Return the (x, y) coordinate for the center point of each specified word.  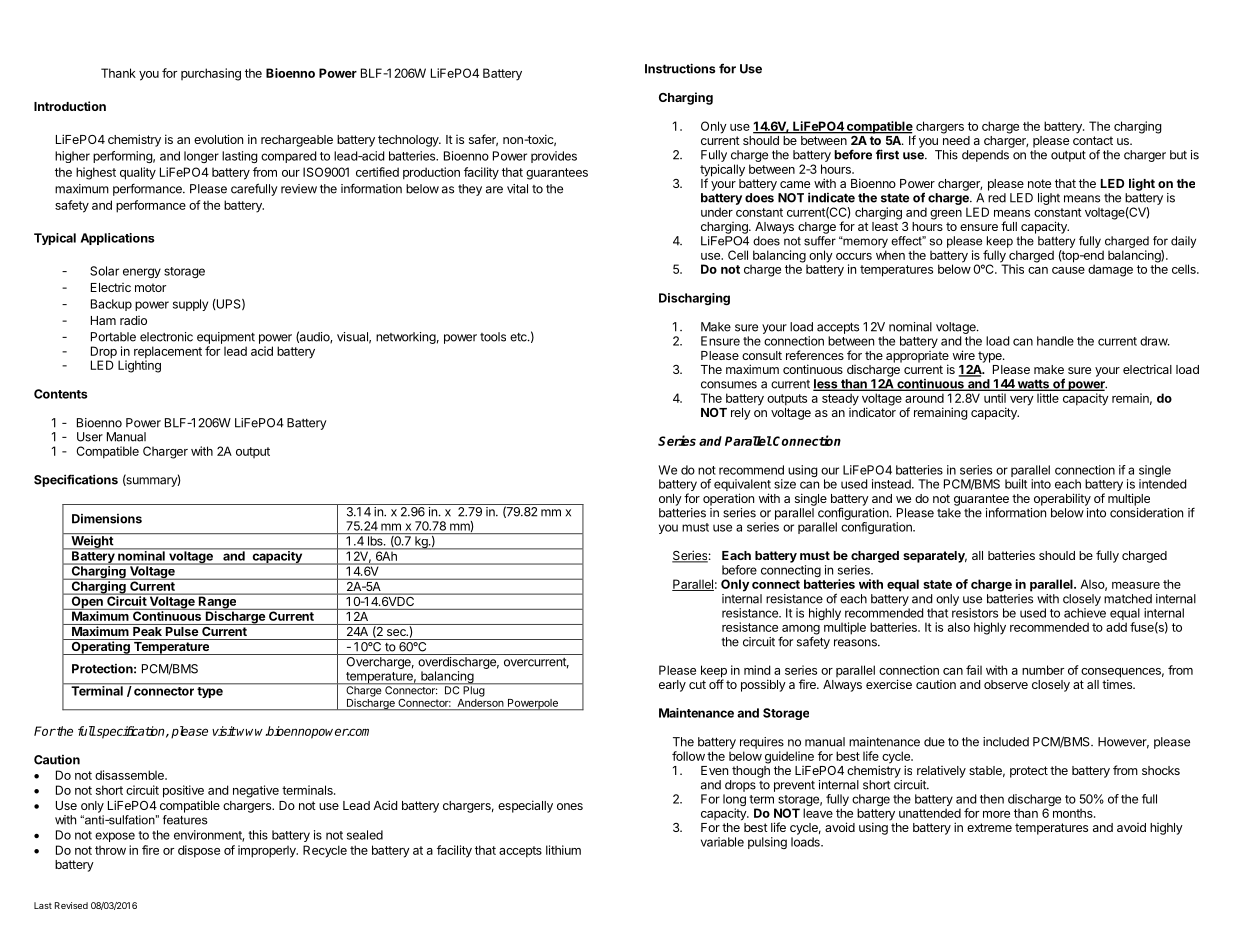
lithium (563, 850)
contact (1093, 140)
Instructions (680, 68)
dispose (199, 851)
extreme (989, 827)
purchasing (211, 74)
